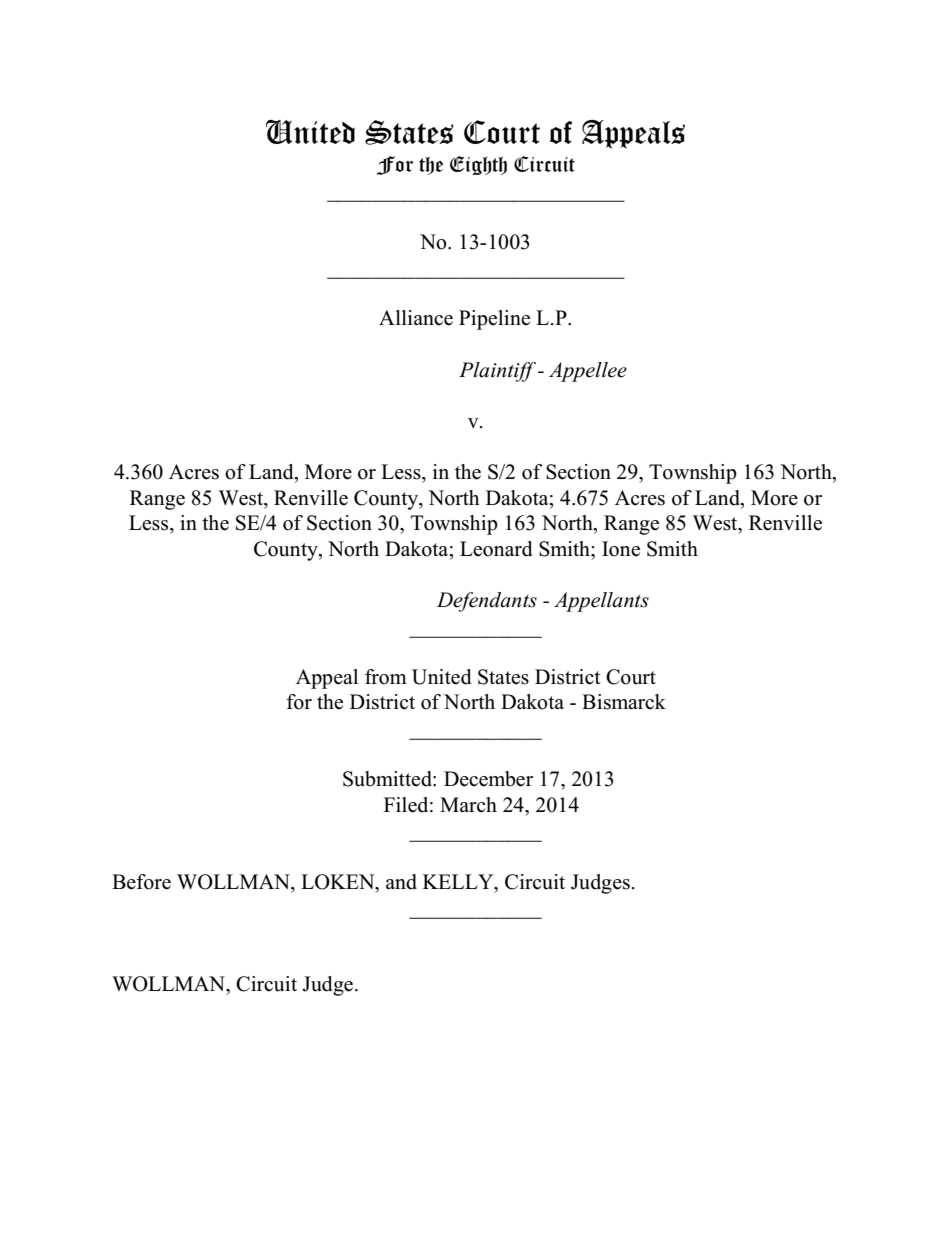  Describe the element at coordinates (487, 602) in the screenshot. I see `Defendants` at that location.
